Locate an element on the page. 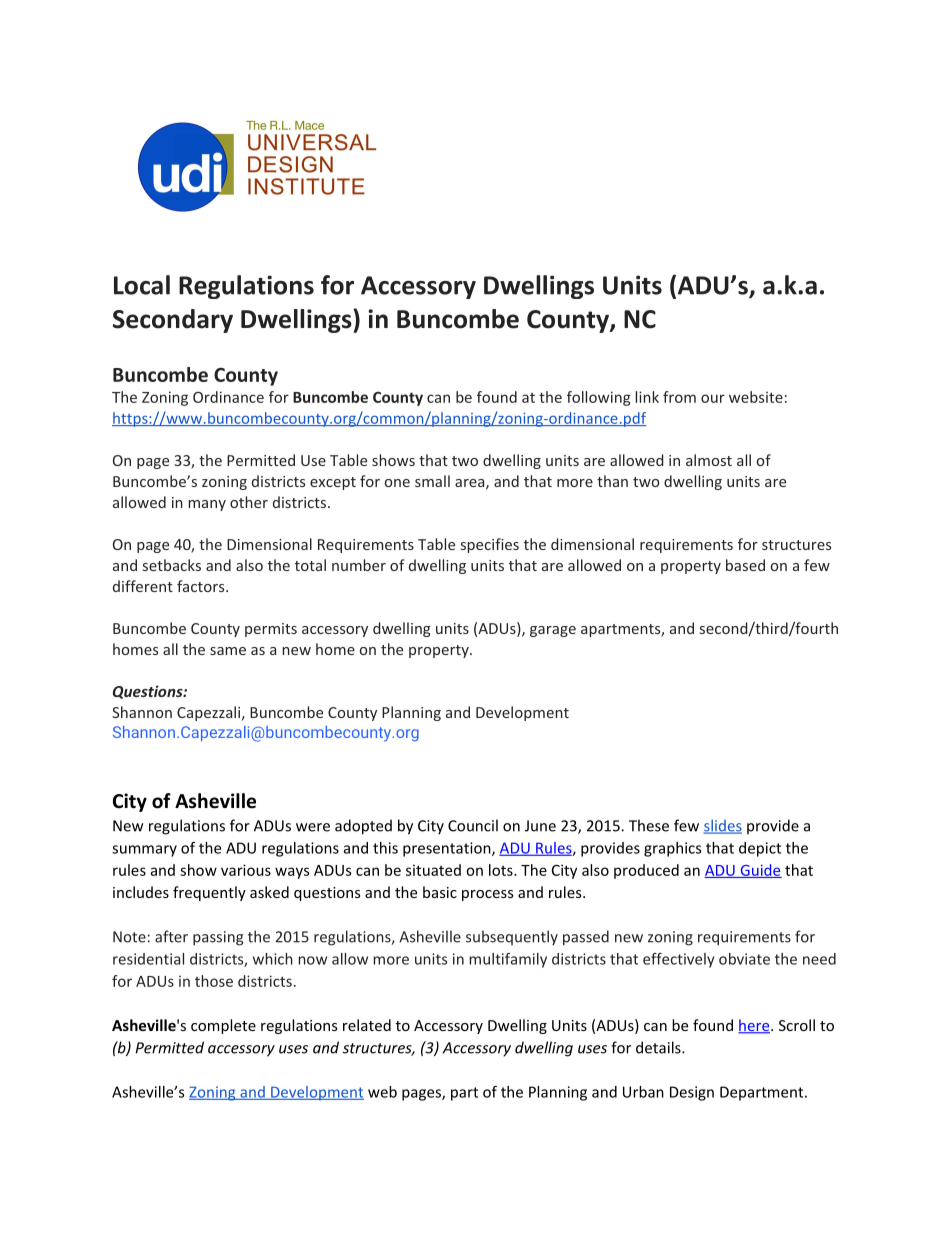 This document has width=952, height=1233. complete is located at coordinates (223, 1026).
